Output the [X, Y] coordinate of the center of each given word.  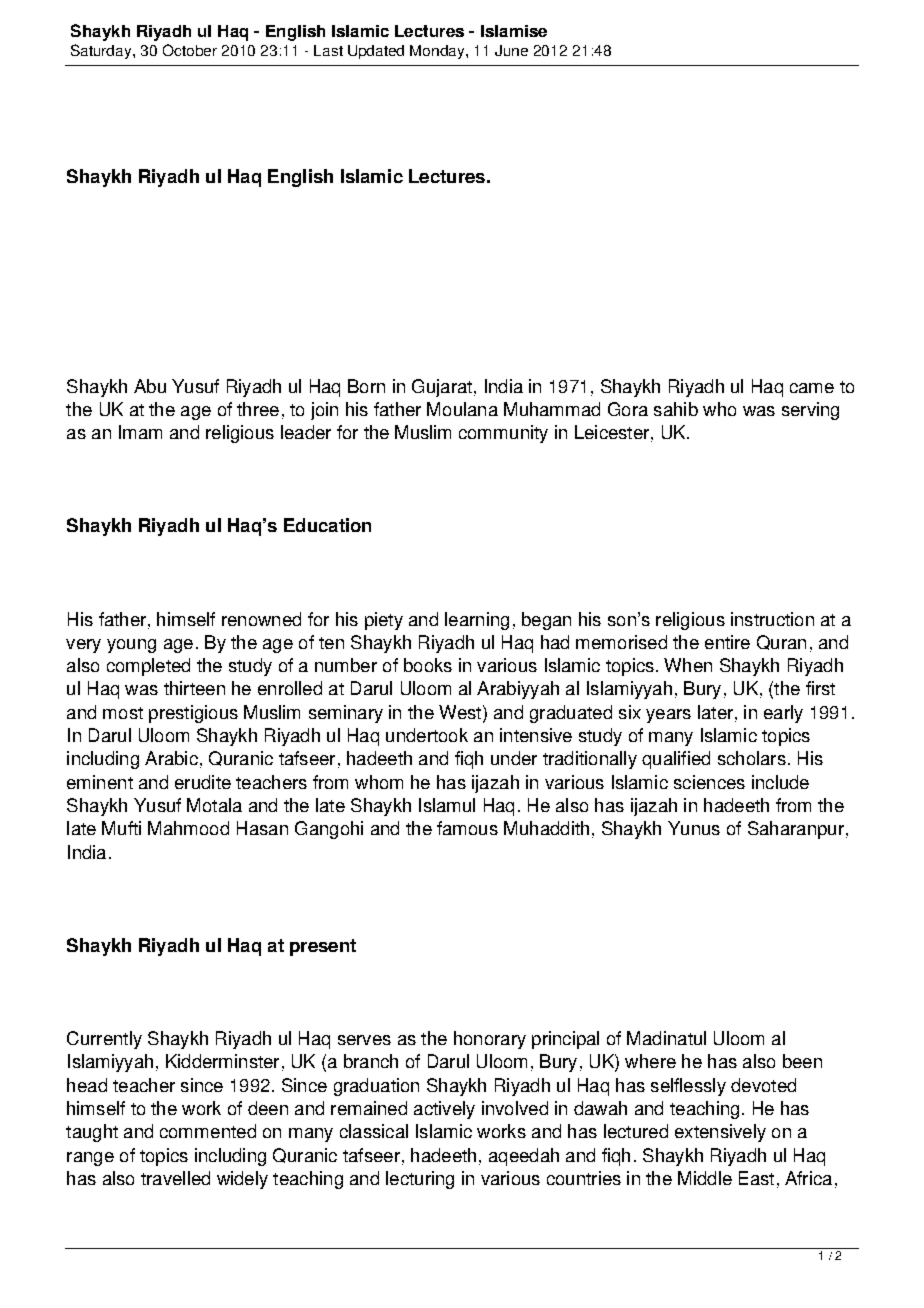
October [190, 50]
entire [727, 642]
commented [208, 1131]
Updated [376, 52]
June [511, 50]
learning [477, 621]
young [131, 646]
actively [444, 1110]
